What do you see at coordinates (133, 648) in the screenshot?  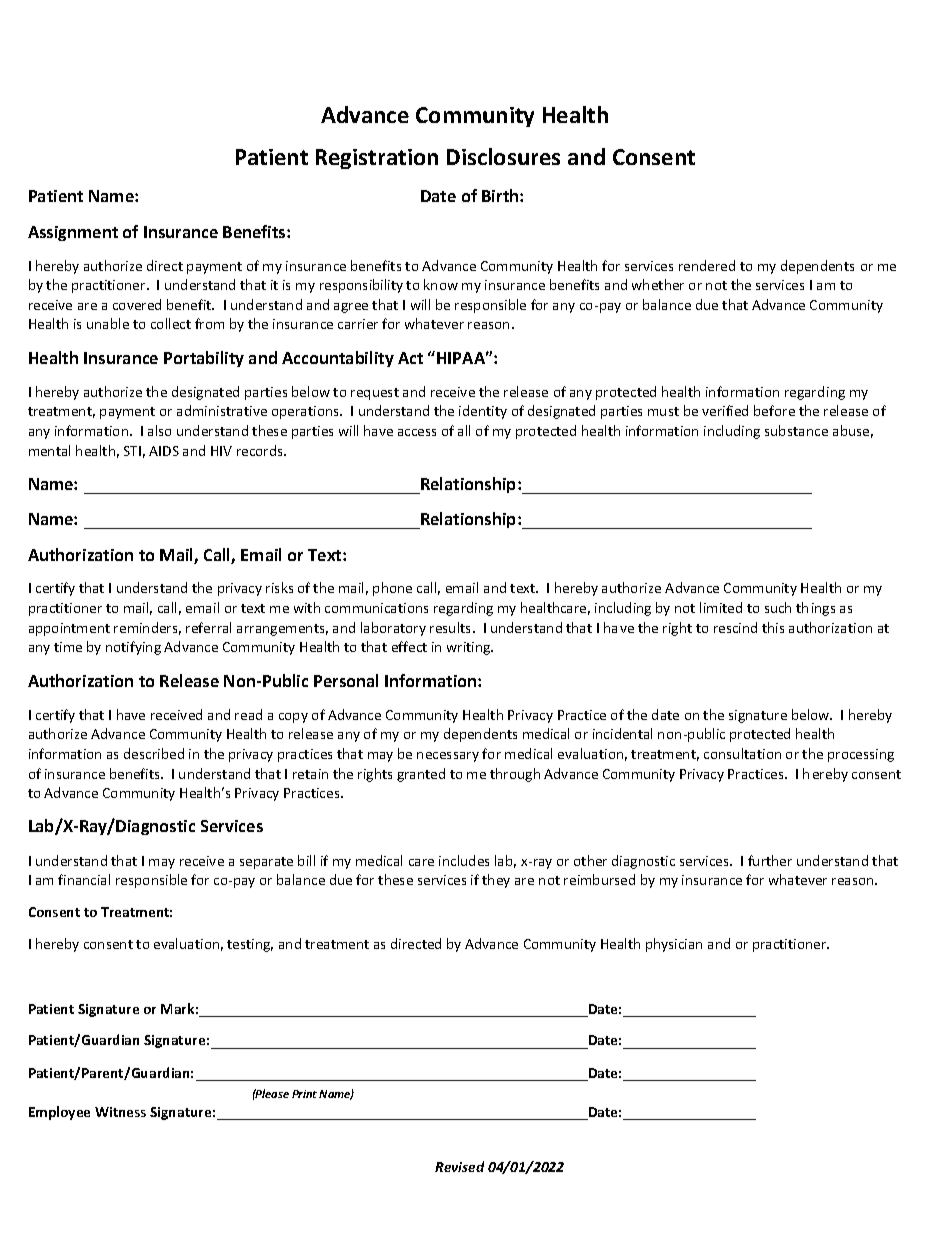 I see `notifying` at bounding box center [133, 648].
